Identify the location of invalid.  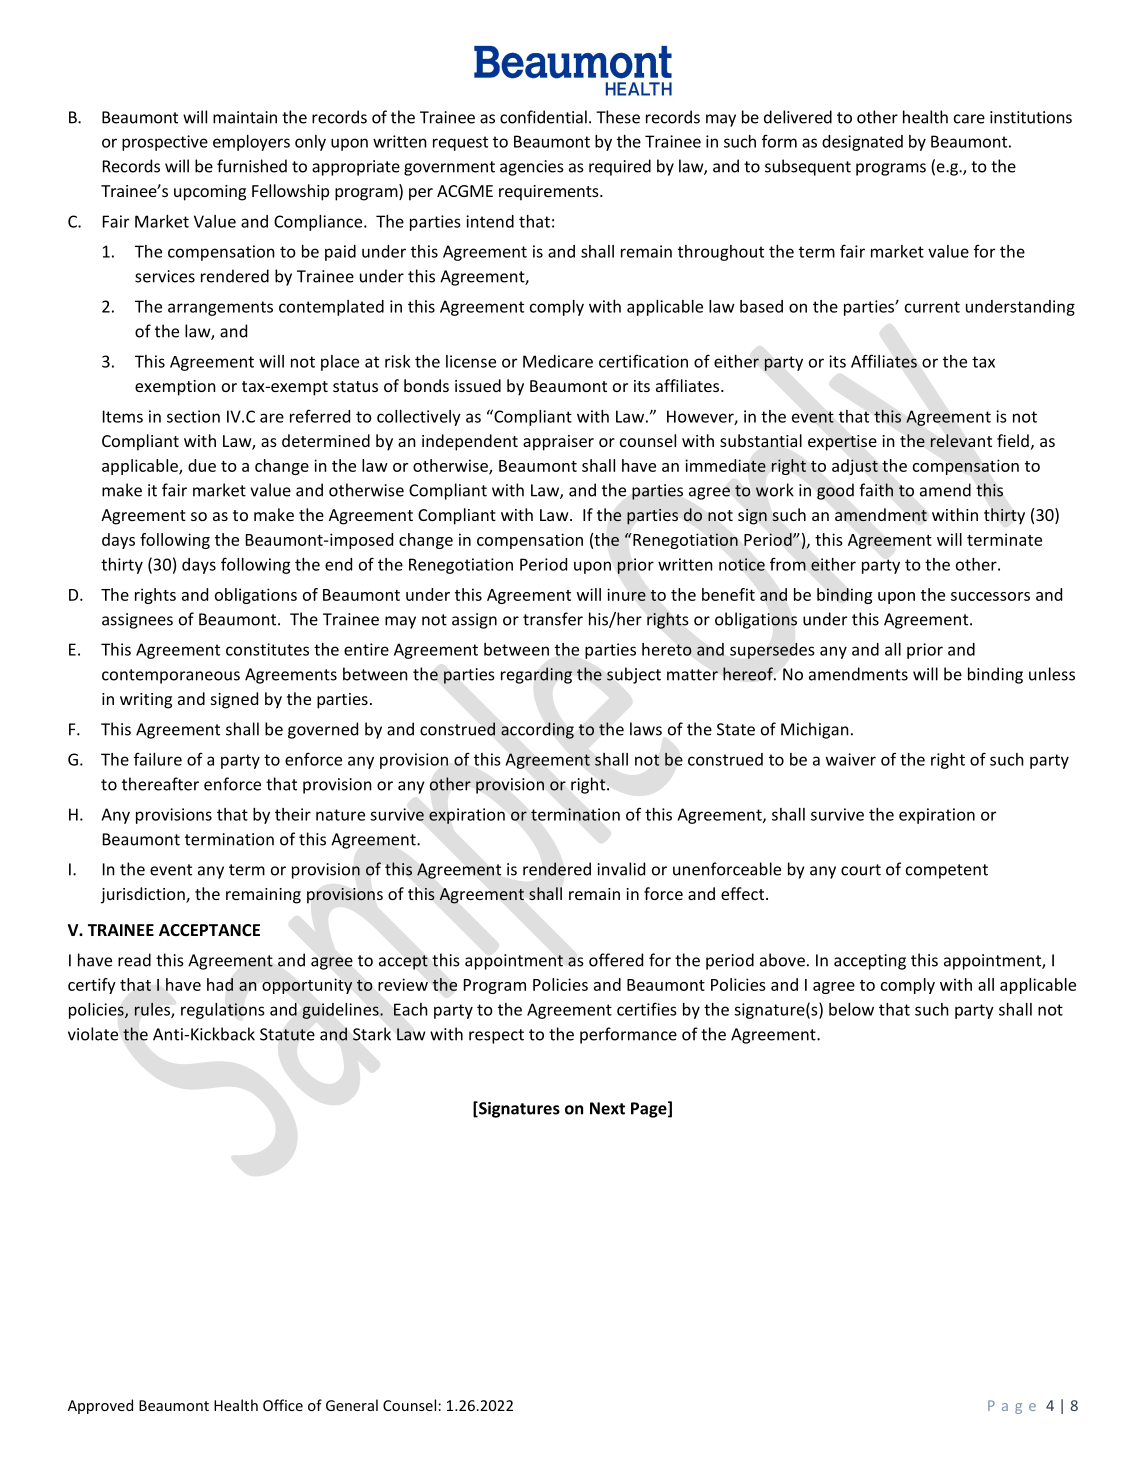
(621, 869).
